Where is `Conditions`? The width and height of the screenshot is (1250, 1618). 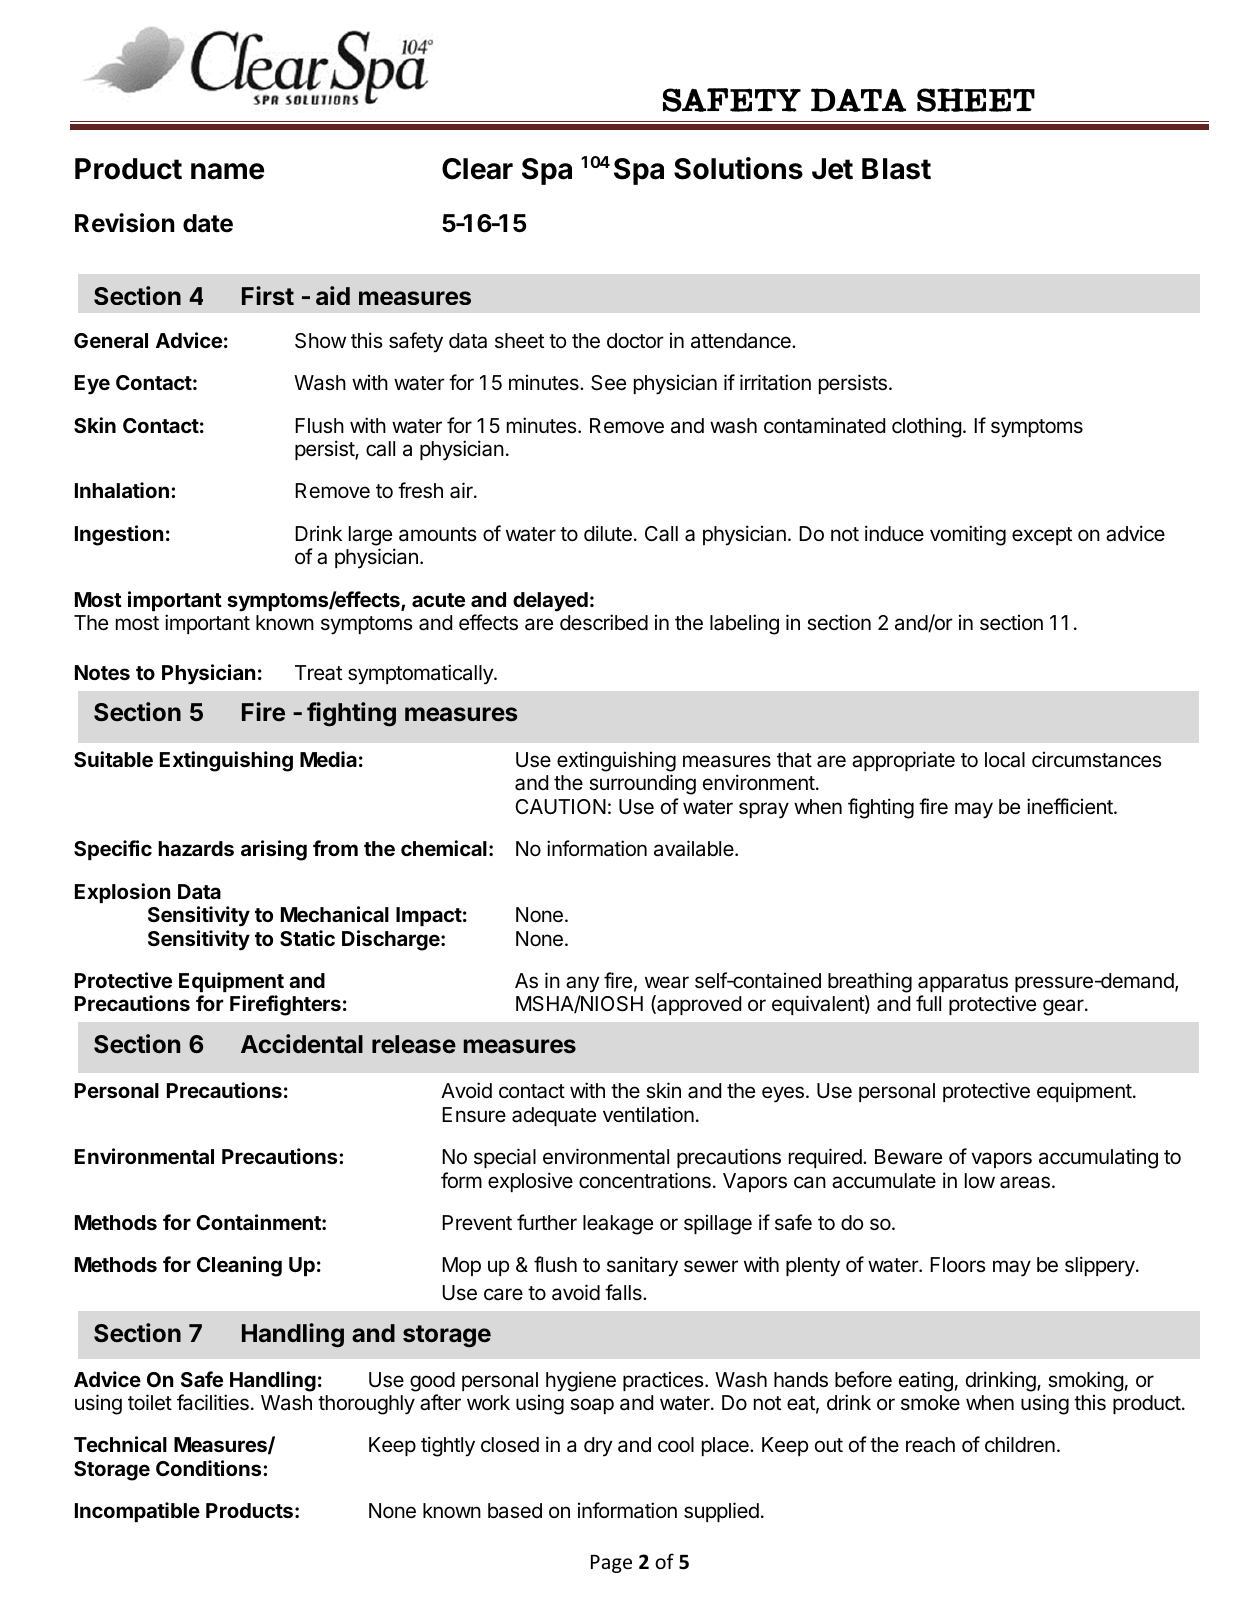
Conditions is located at coordinates (210, 1468).
